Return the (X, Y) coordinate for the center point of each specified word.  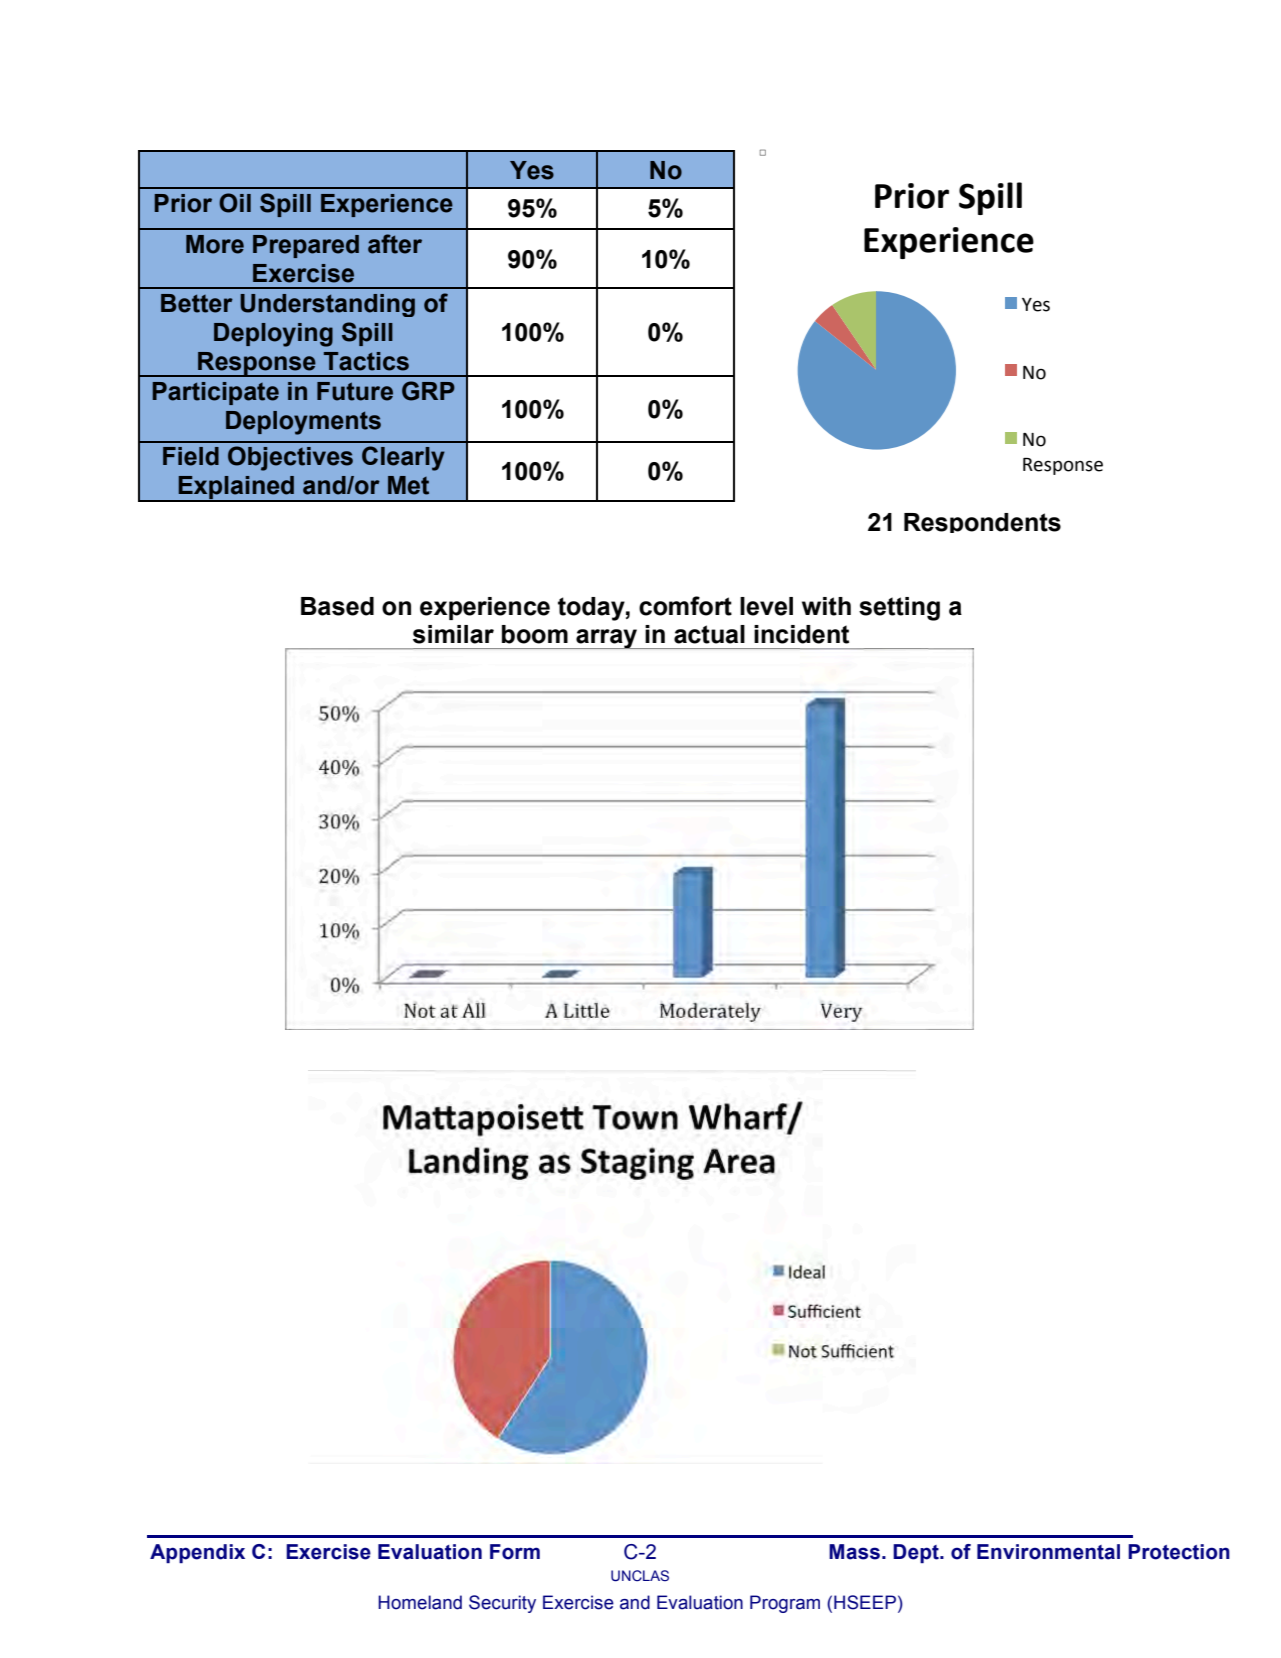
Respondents (982, 523)
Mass (854, 1552)
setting (899, 609)
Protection (1179, 1552)
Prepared (306, 246)
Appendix (197, 1553)
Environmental (1048, 1552)
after (395, 244)
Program (785, 1604)
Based (337, 606)
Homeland (420, 1602)
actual (709, 634)
